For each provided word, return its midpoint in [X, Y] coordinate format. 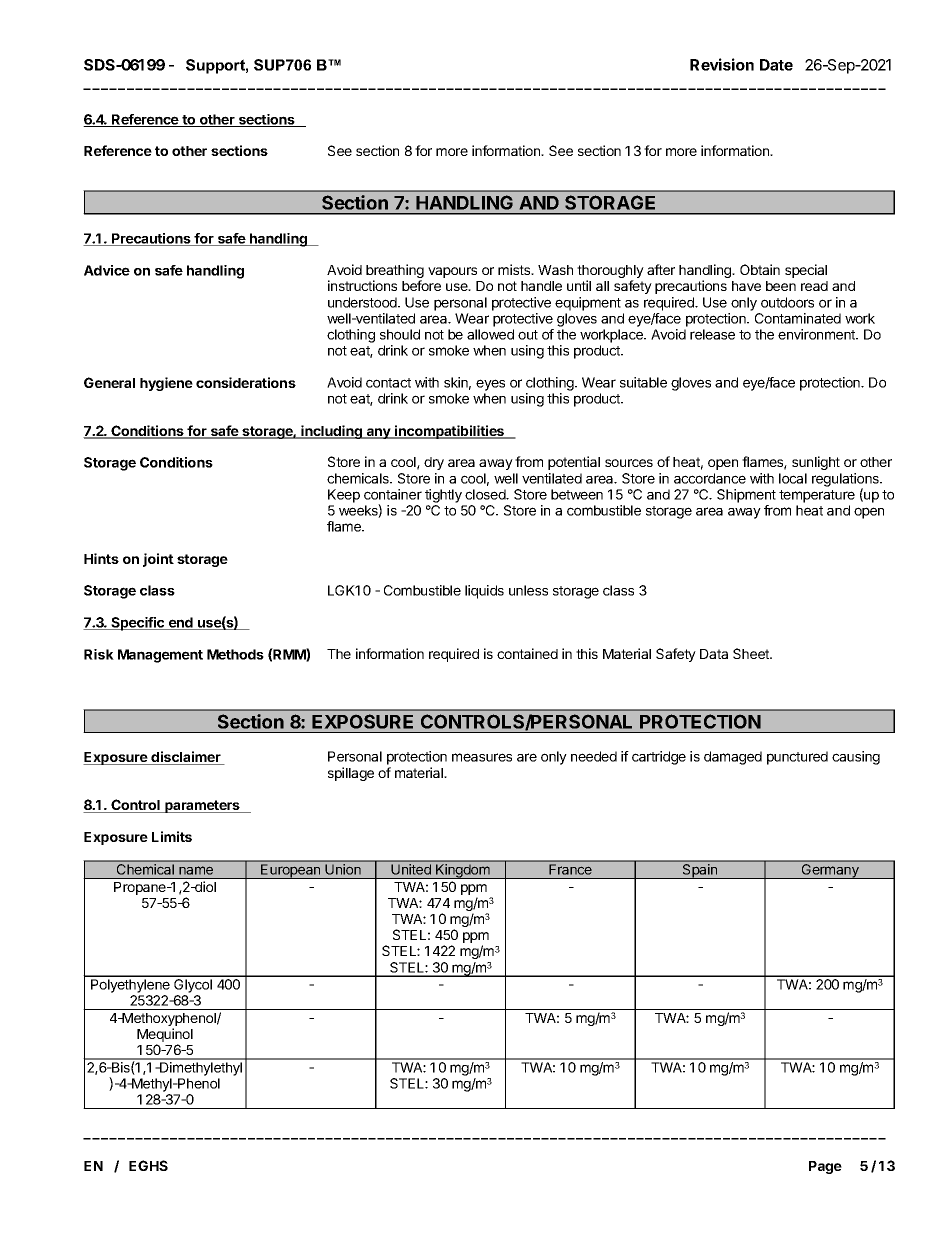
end [180, 623]
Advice [107, 270]
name [196, 870]
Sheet [752, 653]
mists [515, 269]
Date [776, 65]
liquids [484, 592]
